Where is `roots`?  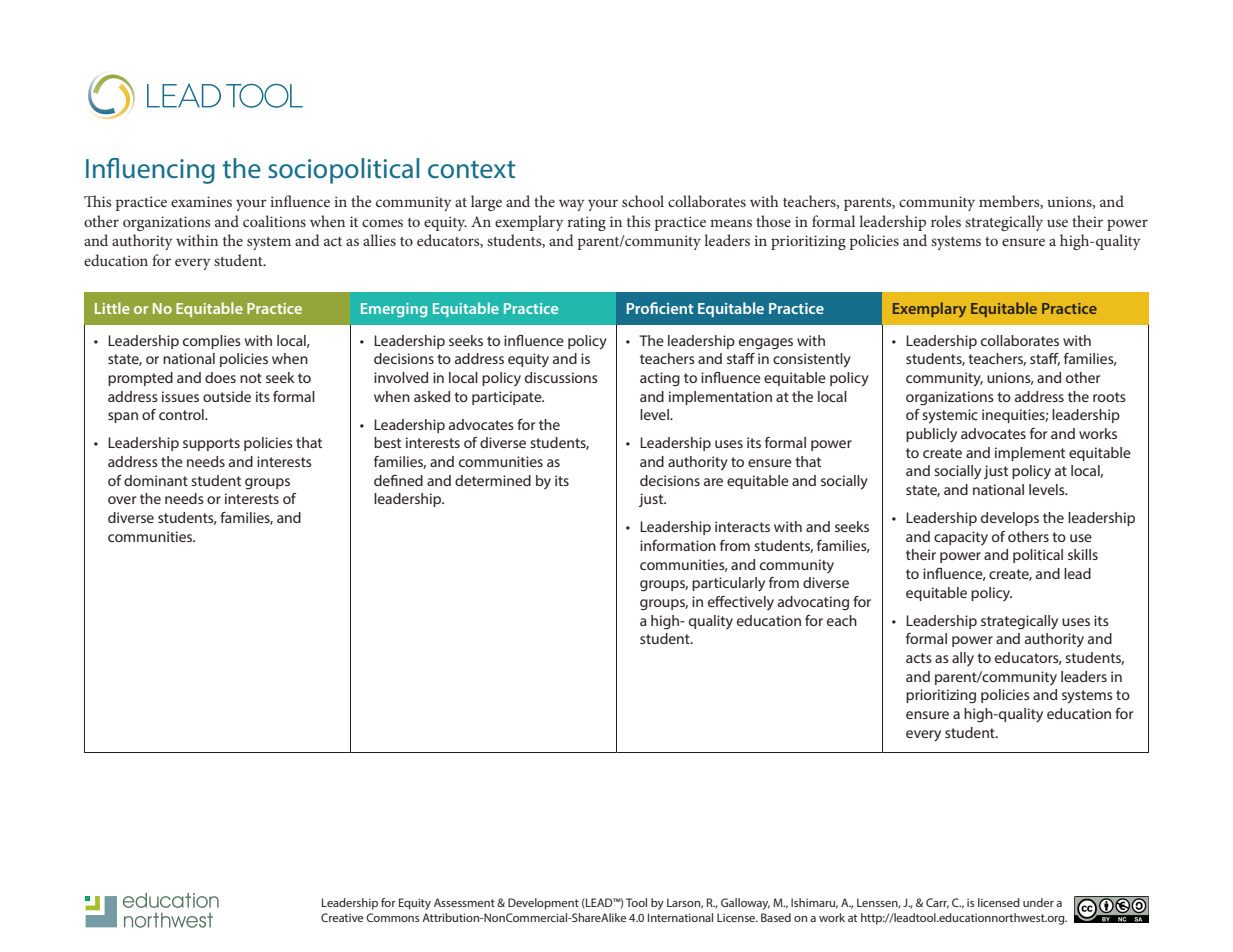
roots is located at coordinates (1109, 397).
